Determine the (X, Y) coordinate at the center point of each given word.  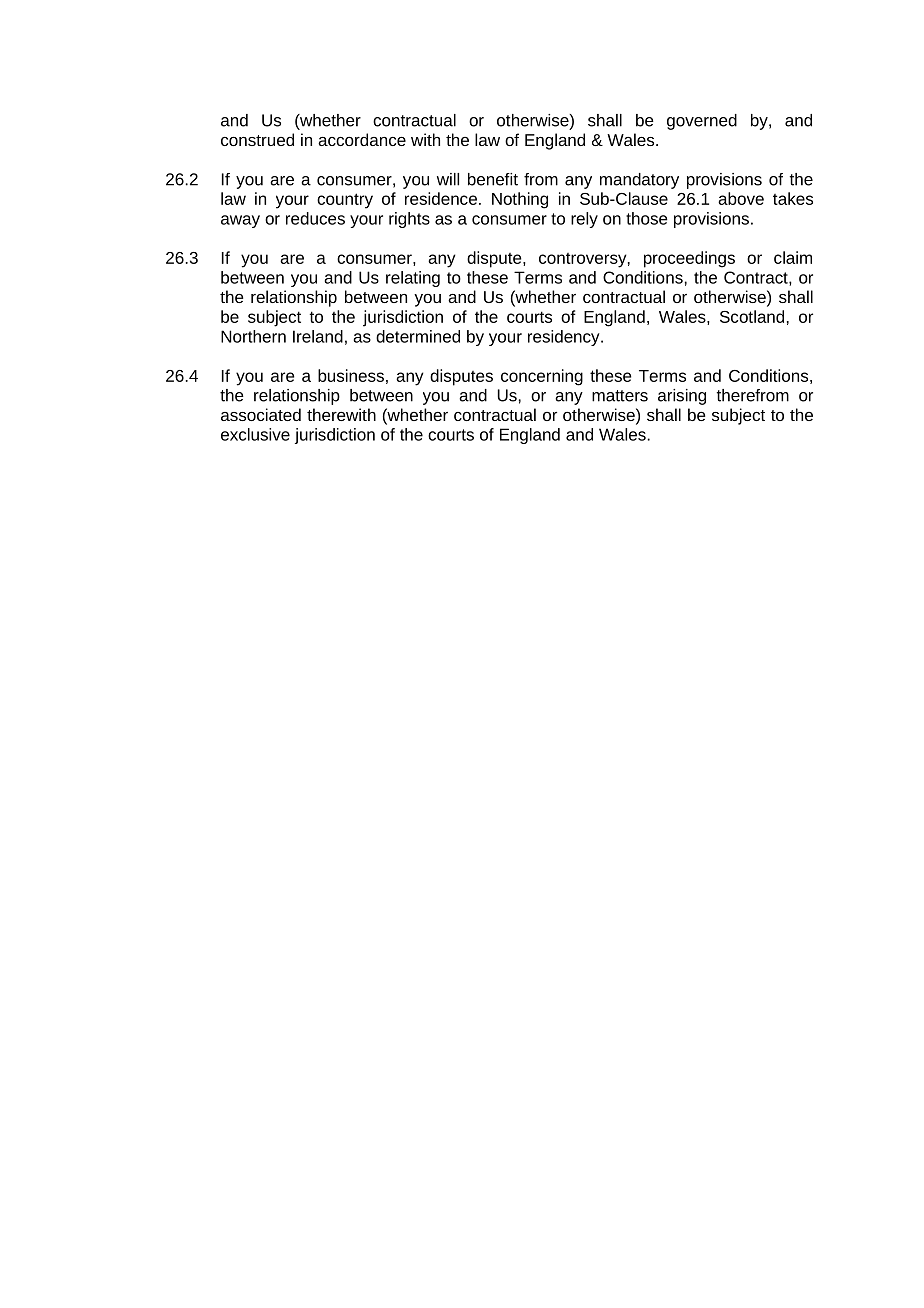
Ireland (318, 336)
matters (620, 396)
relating (413, 279)
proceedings (689, 259)
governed (702, 122)
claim (793, 257)
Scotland (752, 316)
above (741, 198)
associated (261, 414)
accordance (362, 139)
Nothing (520, 200)
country (345, 201)
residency (565, 338)
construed (257, 139)
